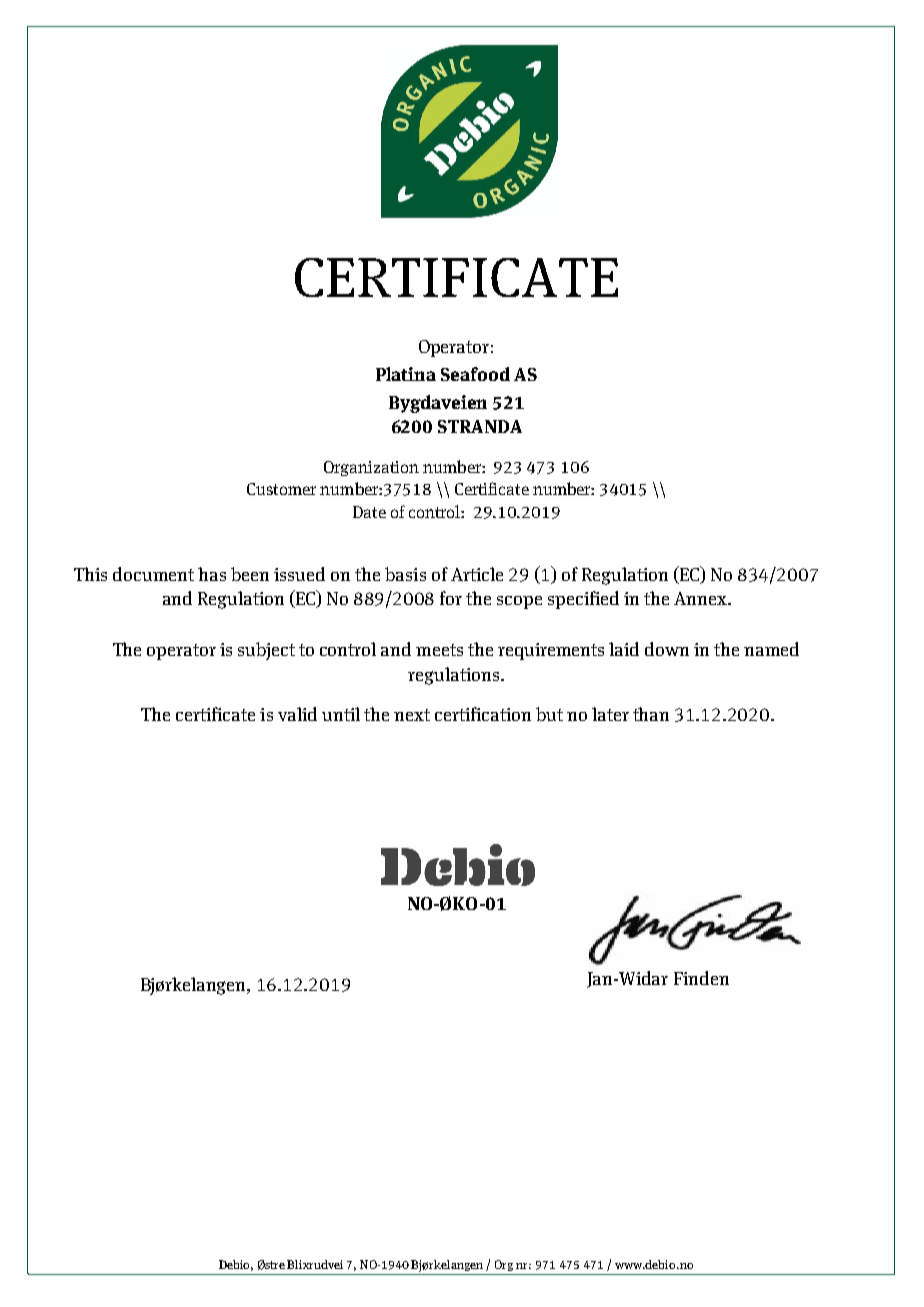  What do you see at coordinates (412, 715) in the screenshot?
I see `next` at bounding box center [412, 715].
